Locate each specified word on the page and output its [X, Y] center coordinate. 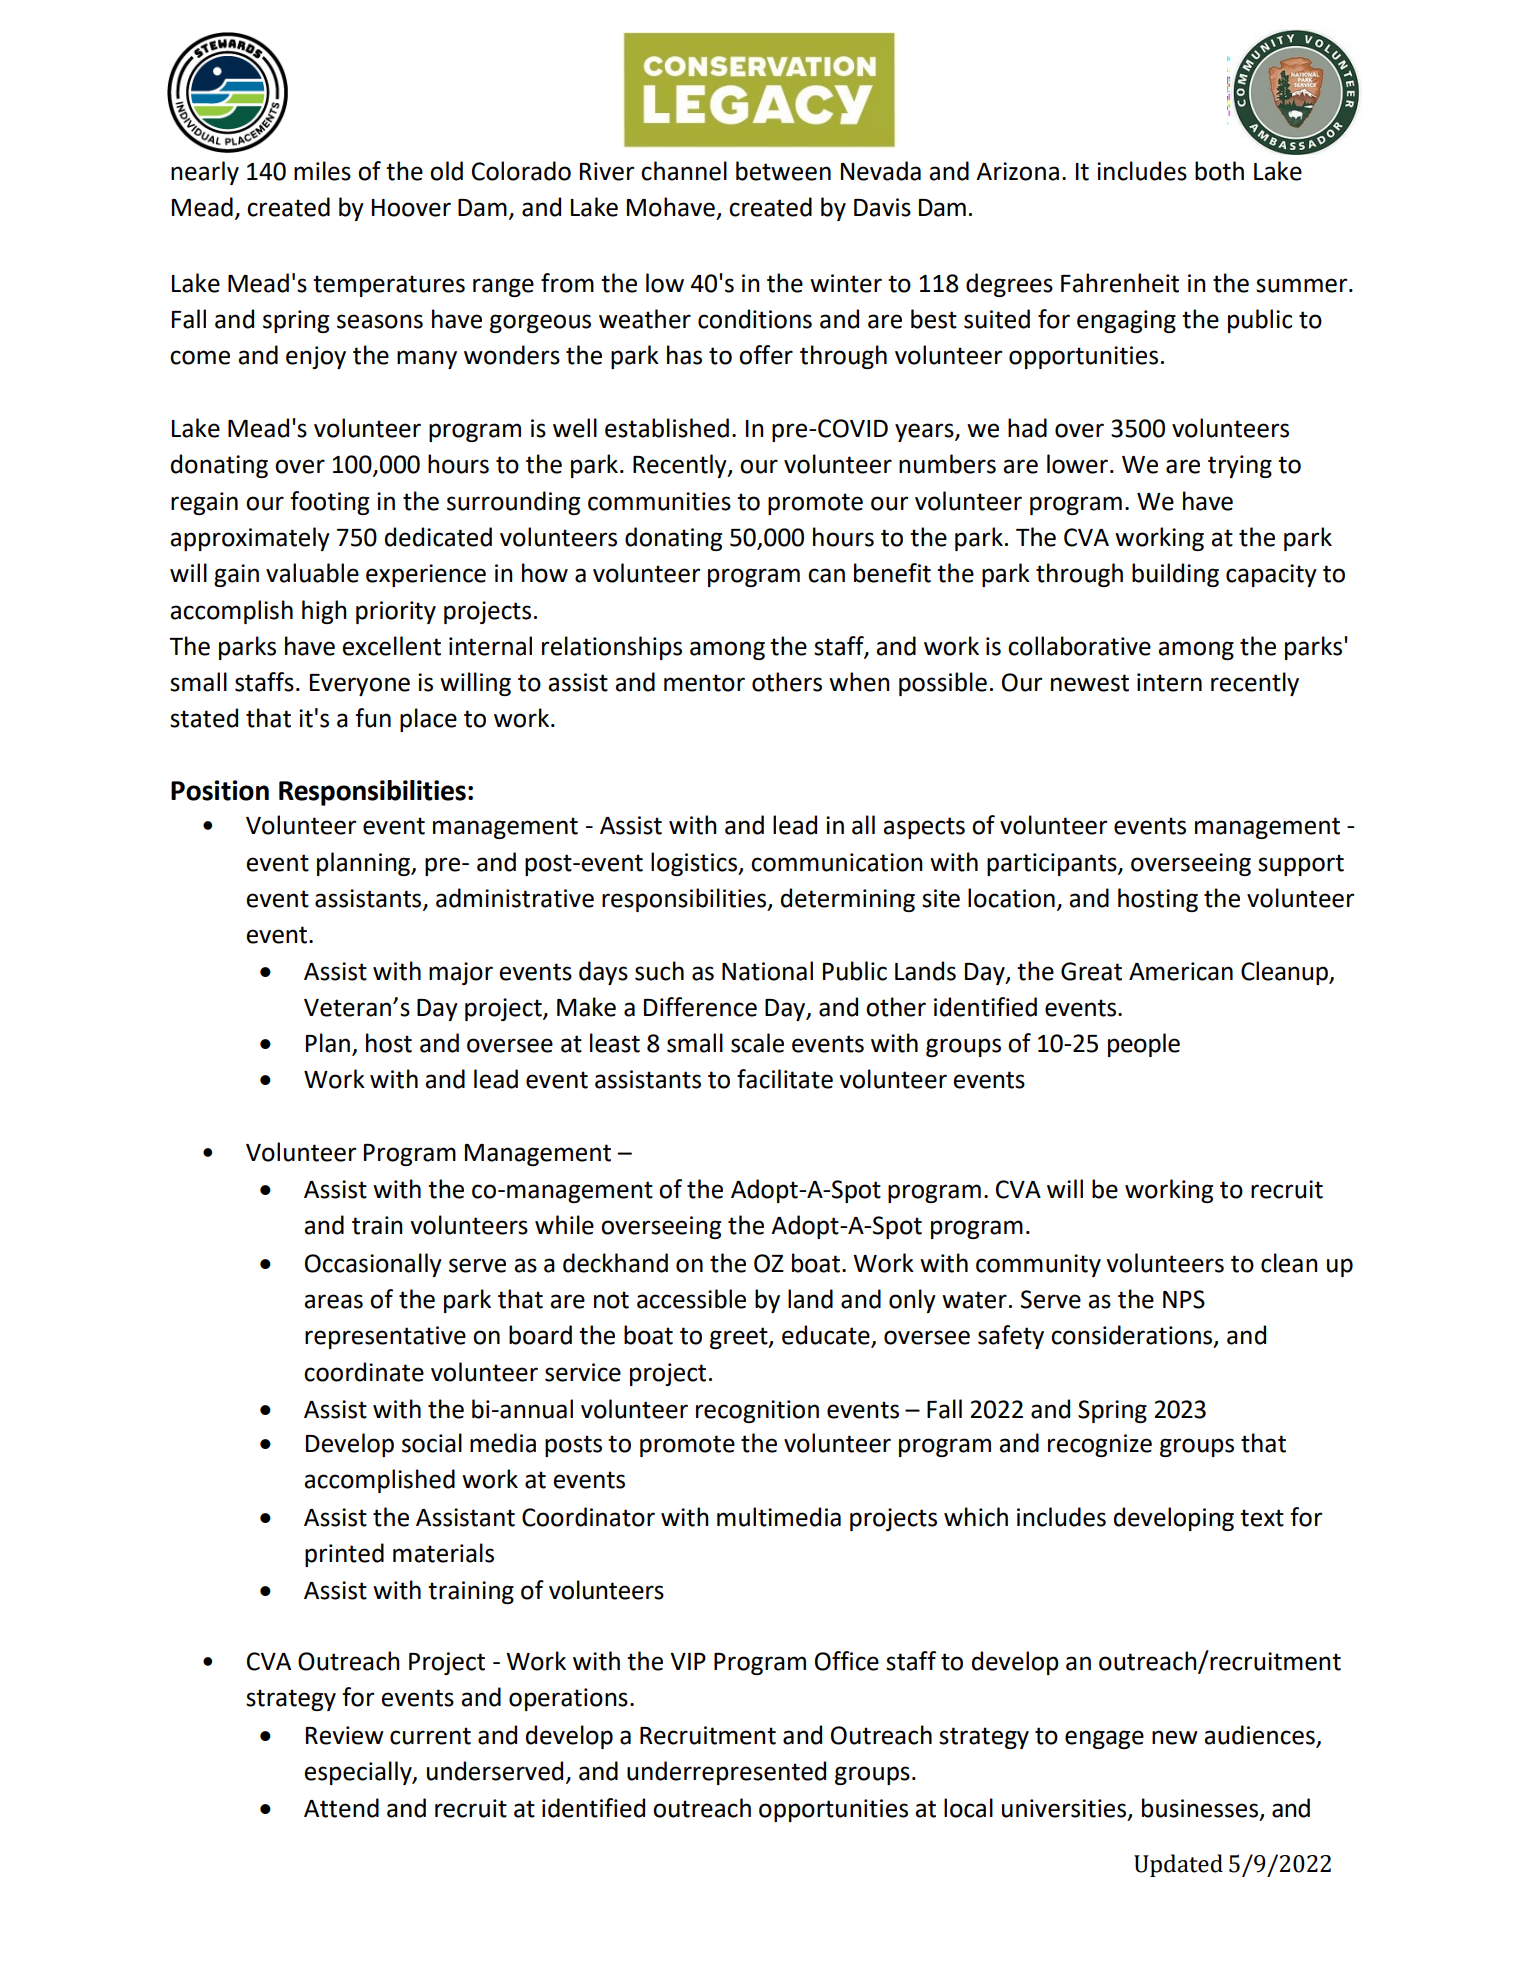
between [783, 171]
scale [757, 1043]
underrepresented [726, 1773]
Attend [341, 1808]
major [461, 973]
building [1175, 575]
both [1219, 171]
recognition [757, 1411]
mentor [704, 683]
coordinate [364, 1372]
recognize [1100, 1445]
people [1144, 1045]
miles [322, 171]
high [324, 612]
